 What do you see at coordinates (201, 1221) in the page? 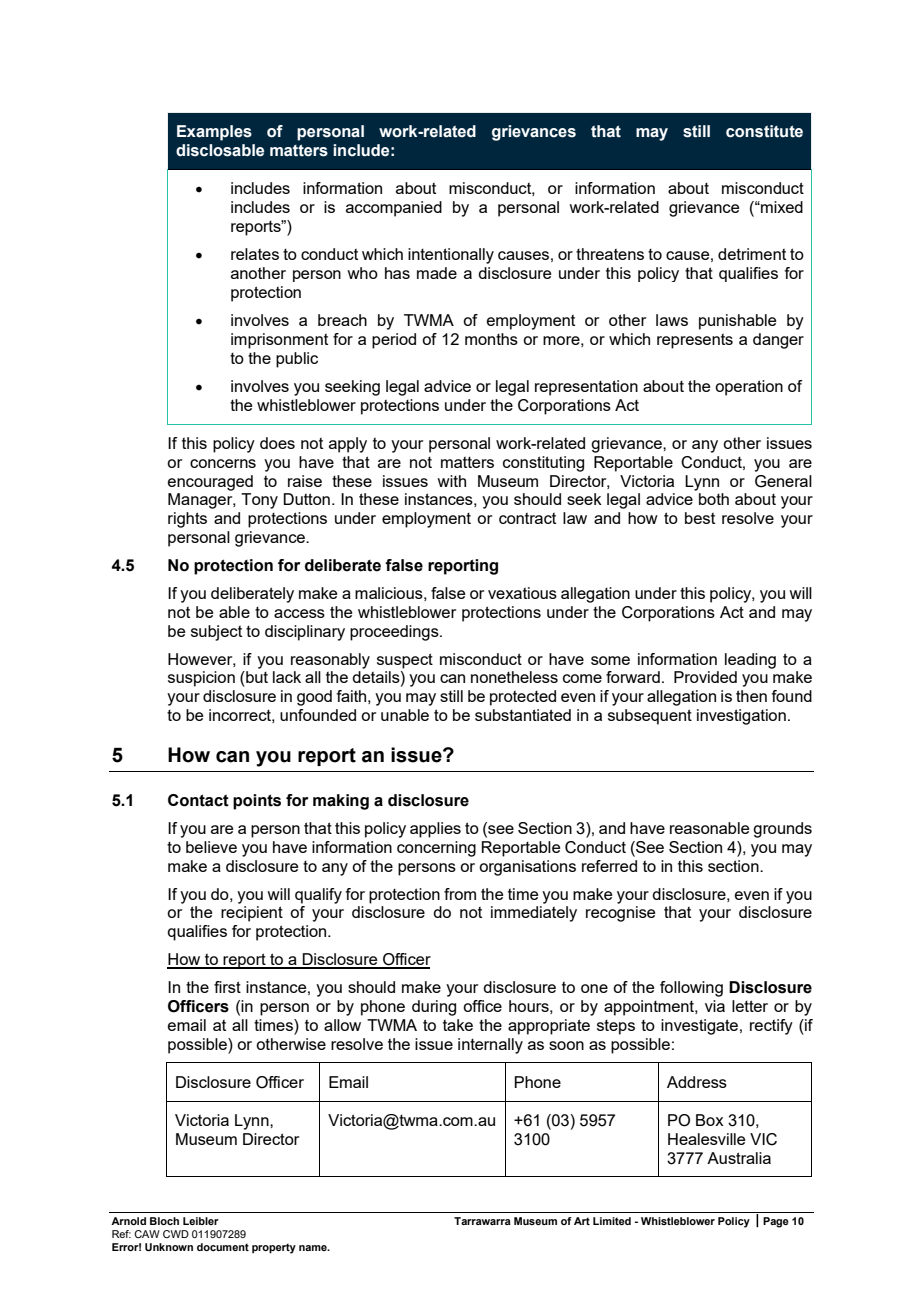
I see `Leibler` at bounding box center [201, 1221].
